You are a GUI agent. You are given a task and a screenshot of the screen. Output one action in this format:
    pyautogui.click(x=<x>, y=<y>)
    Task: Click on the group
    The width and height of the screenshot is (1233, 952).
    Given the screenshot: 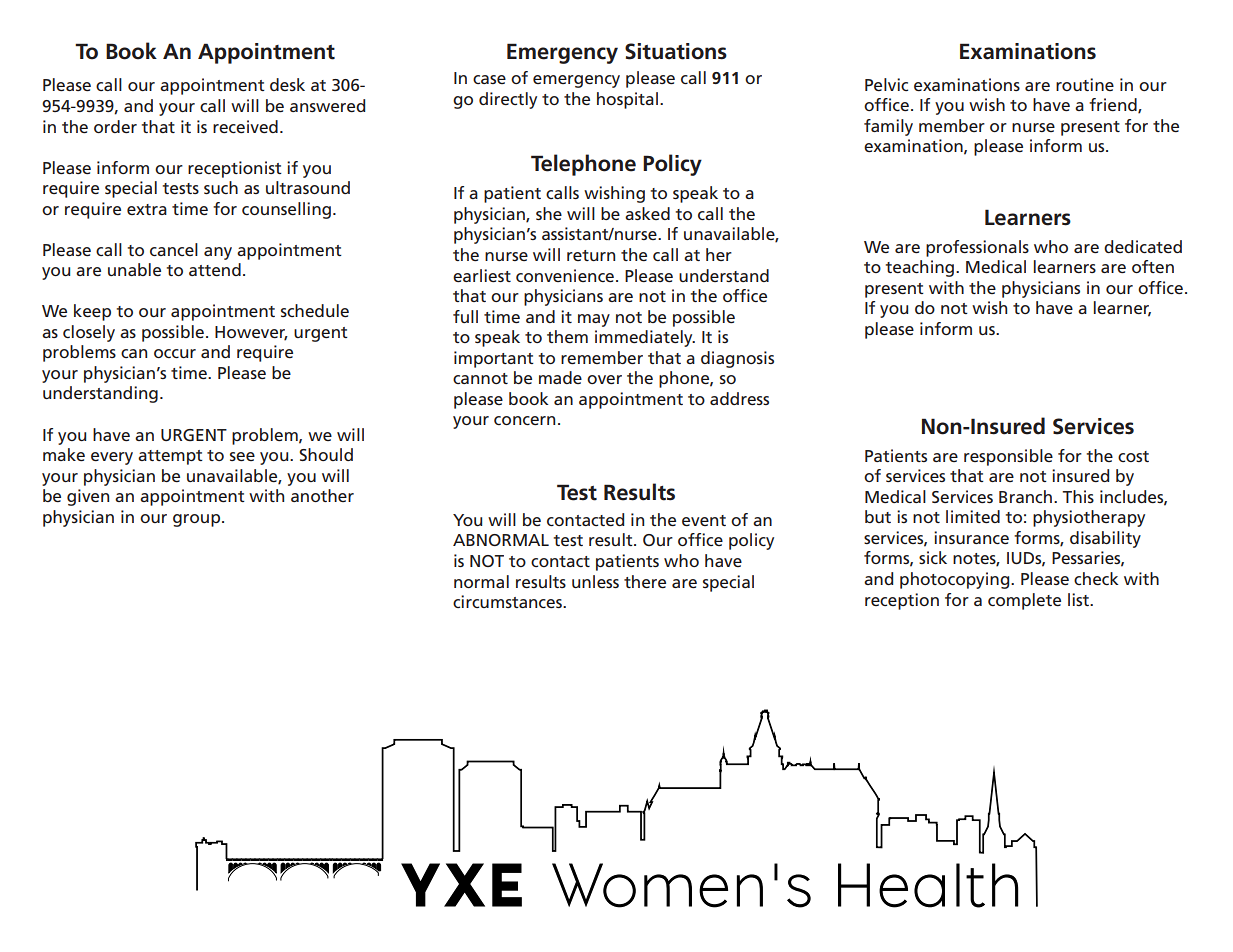 What is the action you would take?
    pyautogui.click(x=198, y=520)
